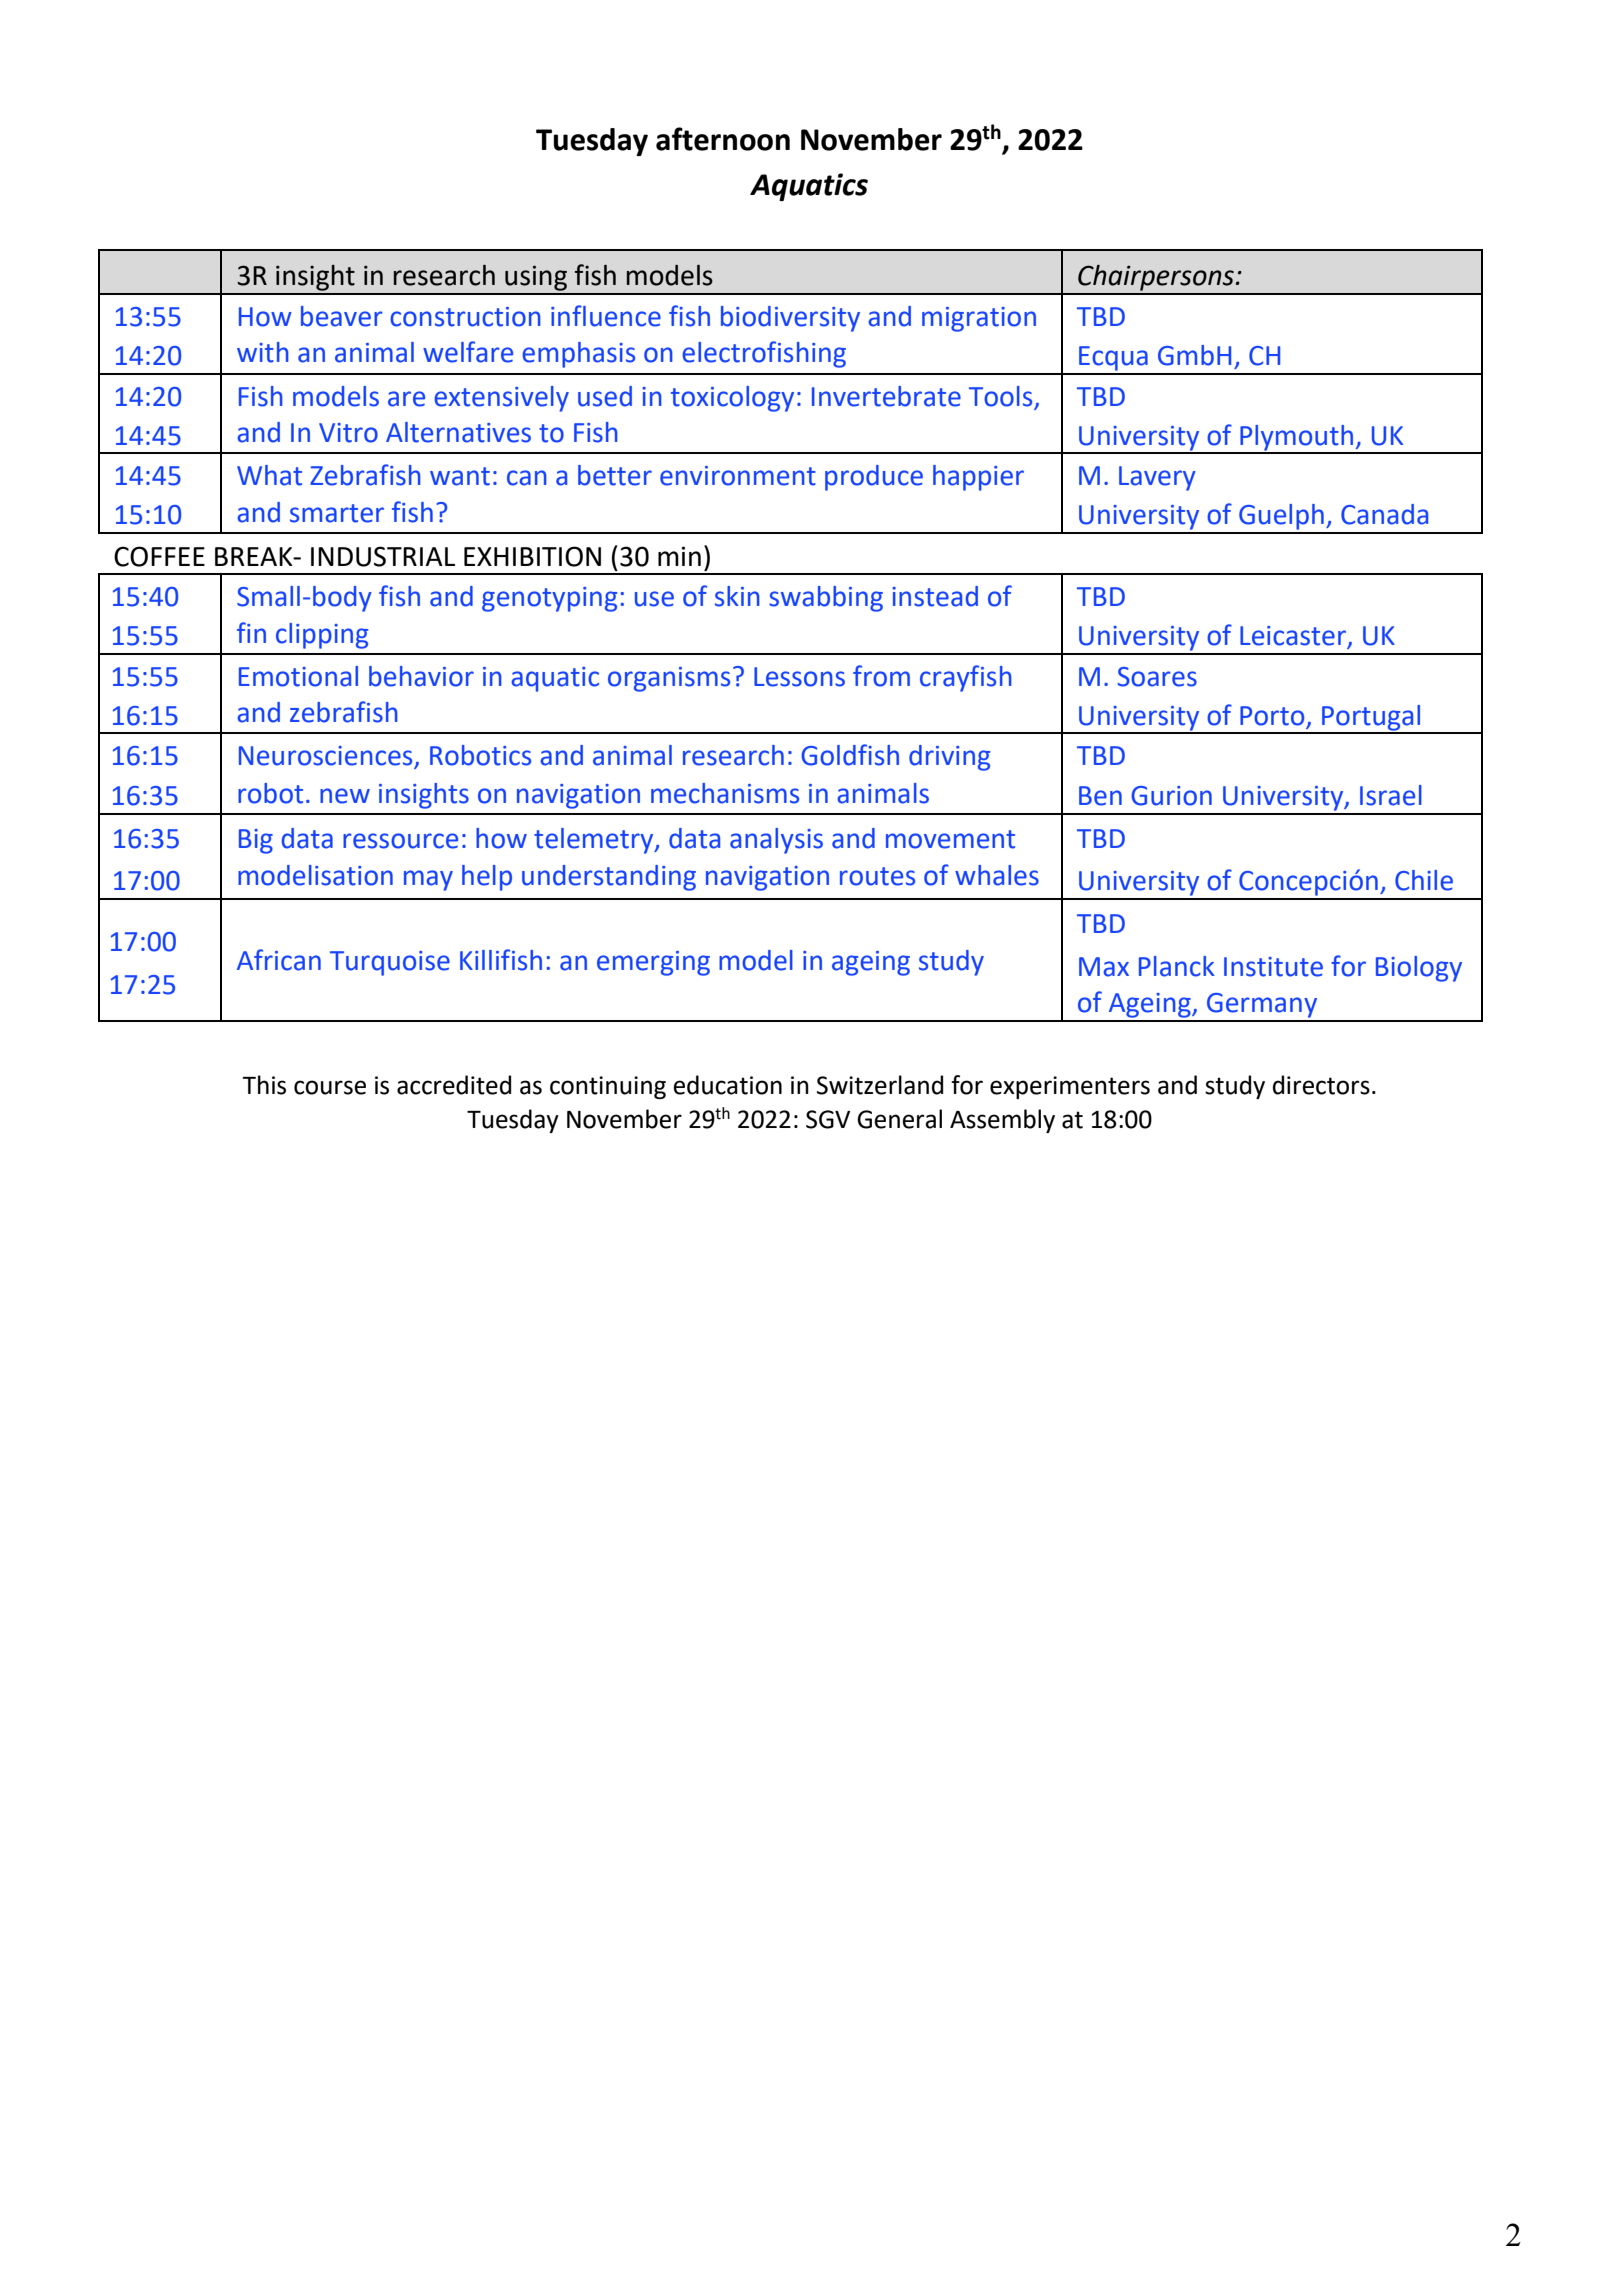 The width and height of the screenshot is (1619, 2291). What do you see at coordinates (330, 1087) in the screenshot?
I see `course` at bounding box center [330, 1087].
